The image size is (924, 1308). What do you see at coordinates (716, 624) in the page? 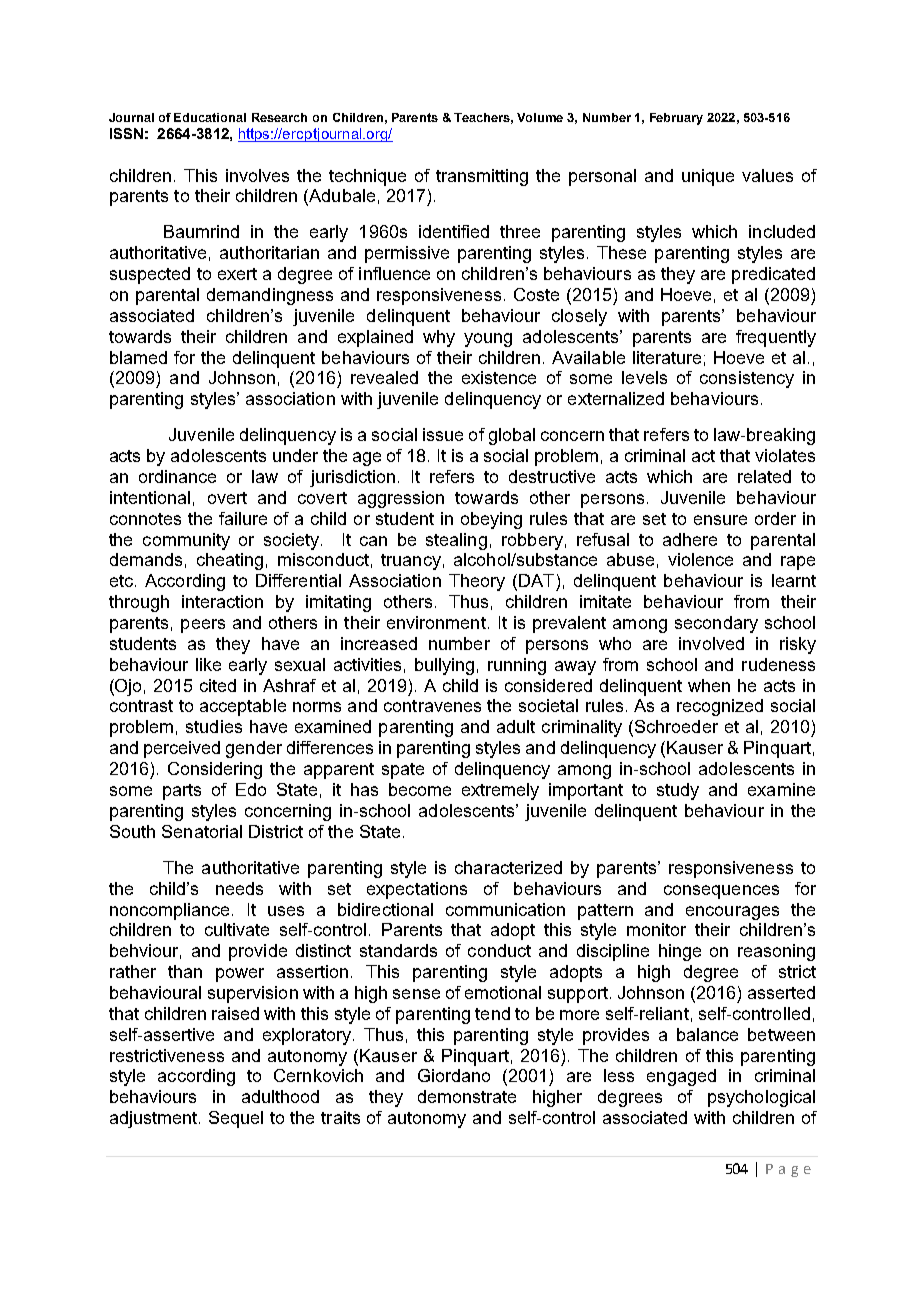
I see `secondary` at bounding box center [716, 624].
